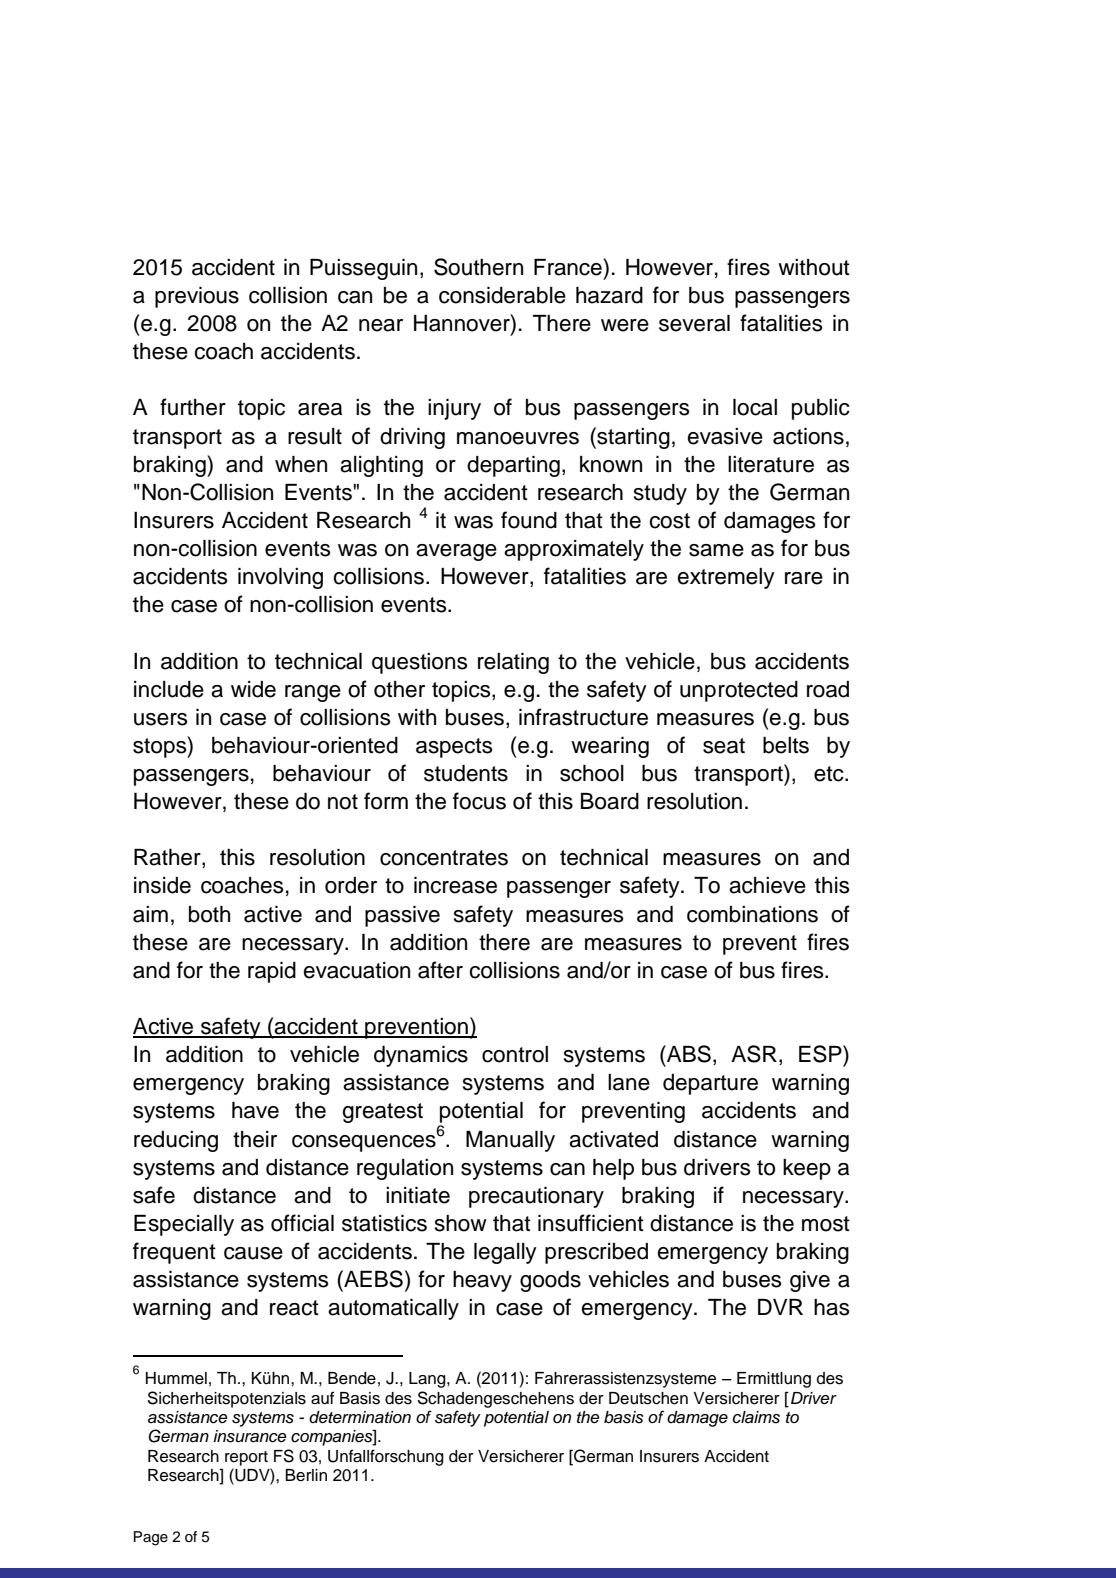 The height and width of the screenshot is (1578, 1116). What do you see at coordinates (246, 1458) in the screenshot?
I see `report` at bounding box center [246, 1458].
